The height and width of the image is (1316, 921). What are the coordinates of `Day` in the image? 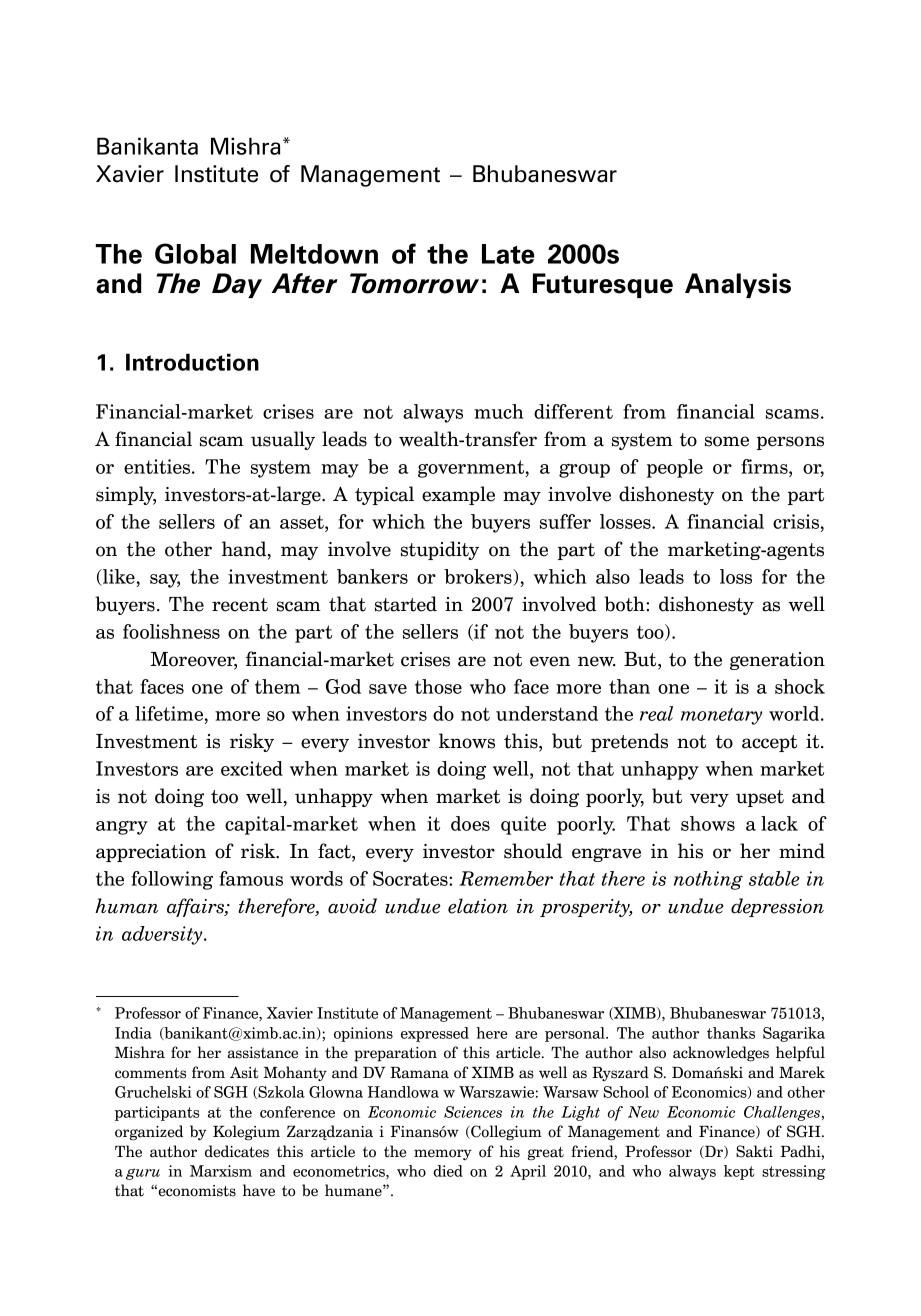 It's located at (237, 285).
